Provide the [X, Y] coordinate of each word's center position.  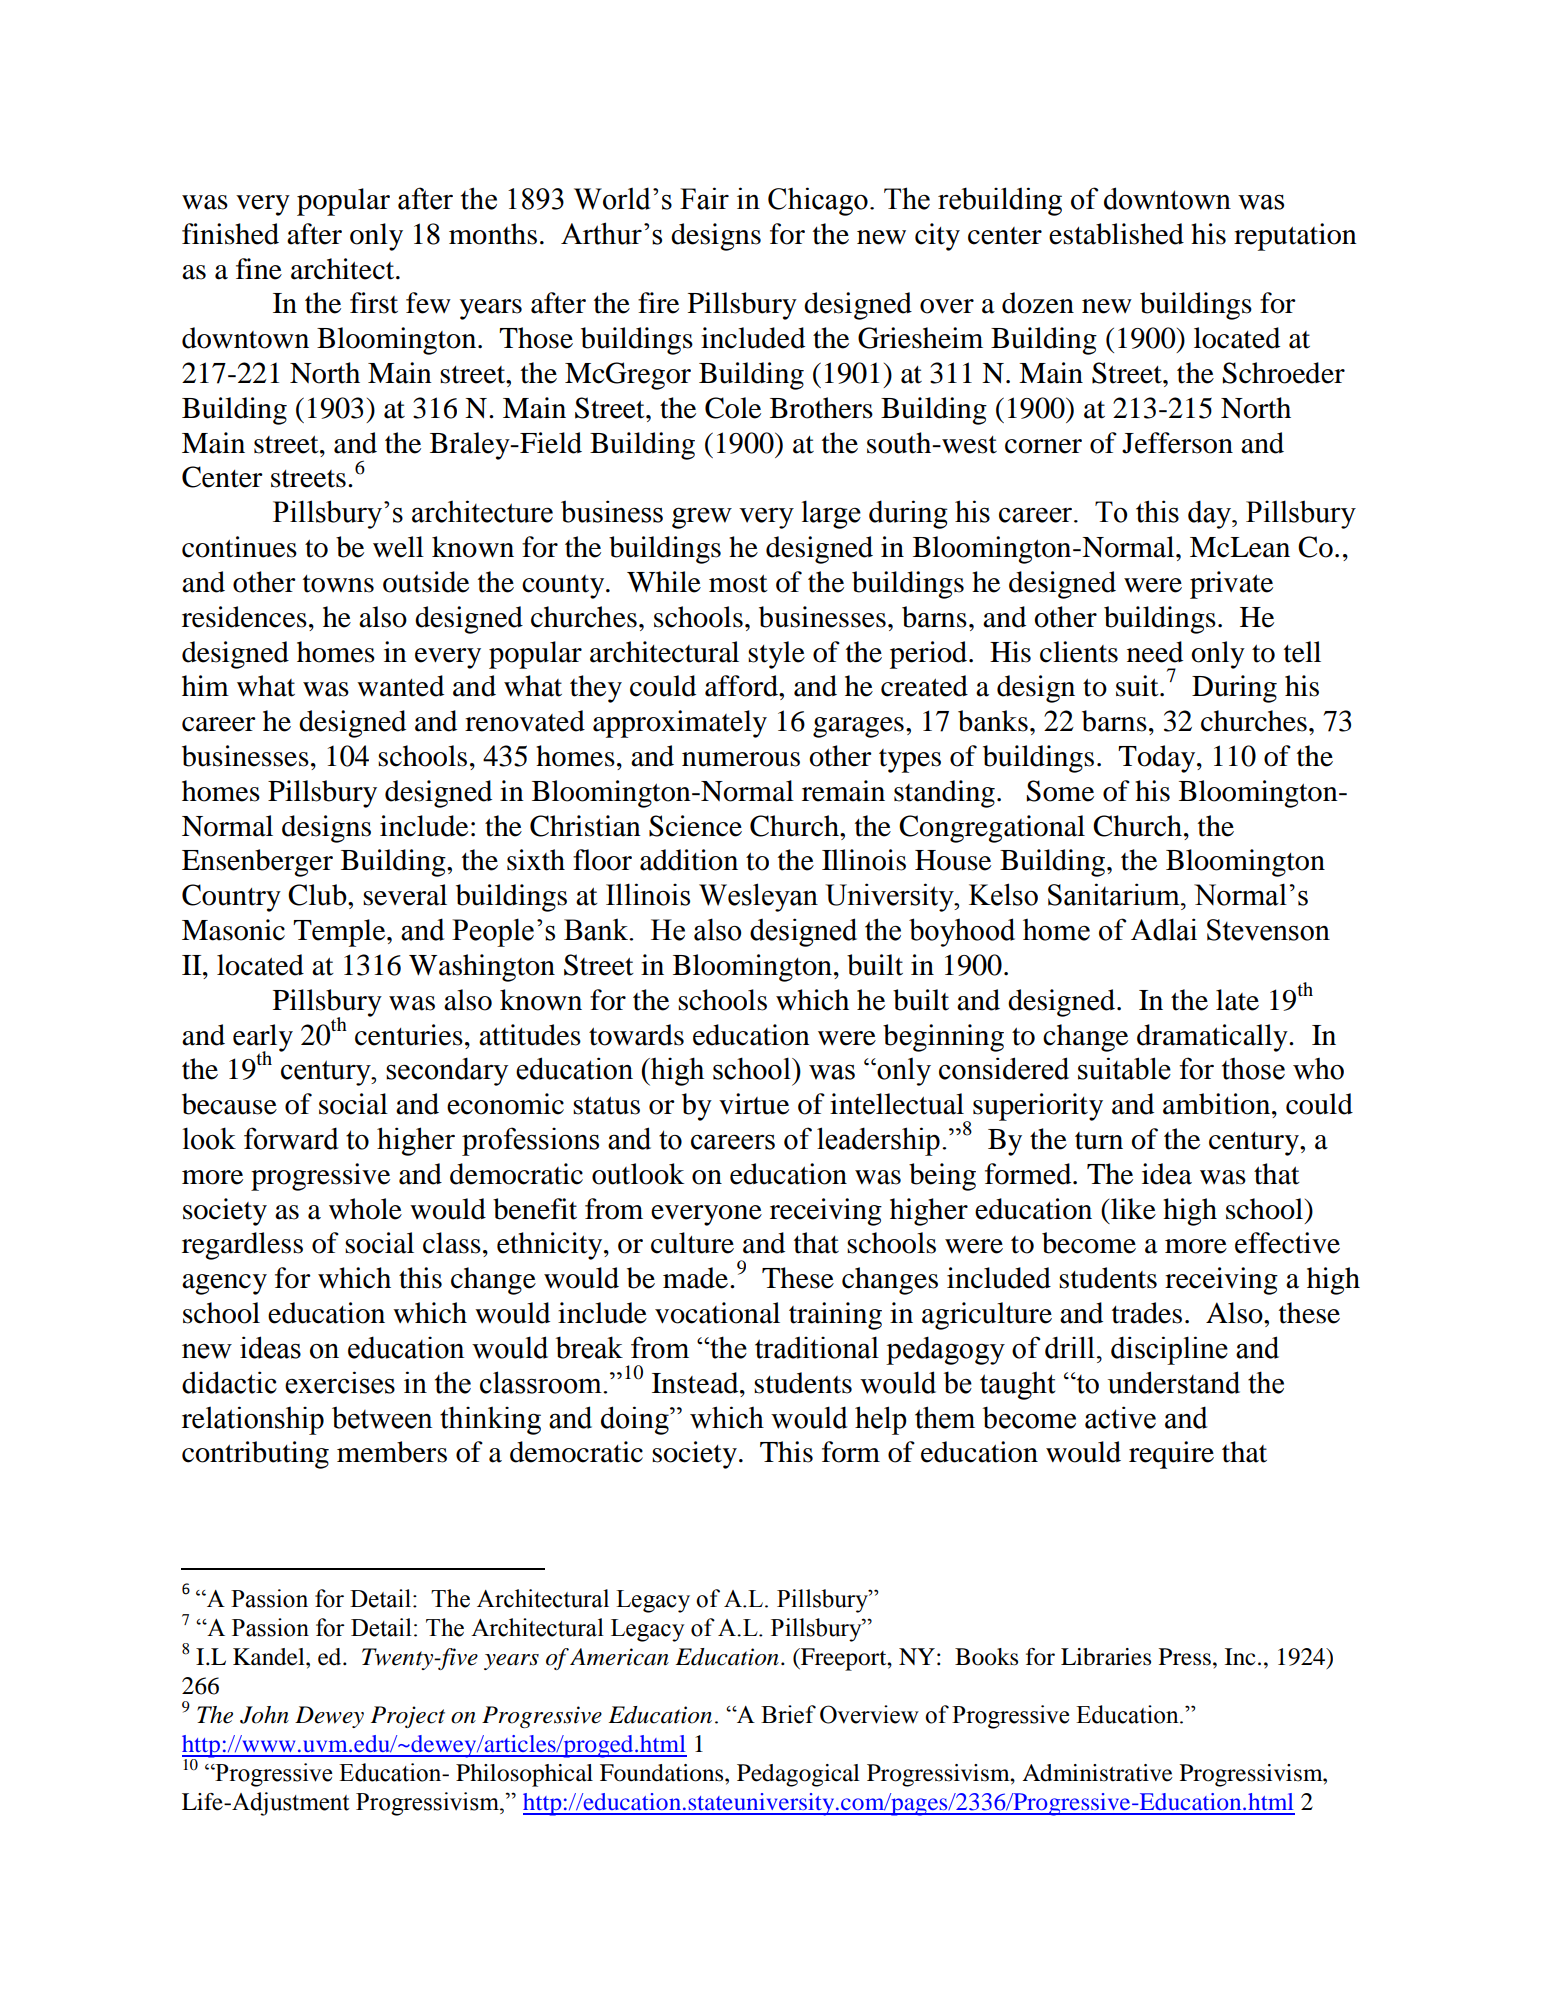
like [1132, 1209]
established [1116, 234]
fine [259, 269]
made [697, 1278]
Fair [704, 198]
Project [408, 1717]
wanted [400, 686]
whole [365, 1209]
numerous [741, 759]
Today [1158, 759]
